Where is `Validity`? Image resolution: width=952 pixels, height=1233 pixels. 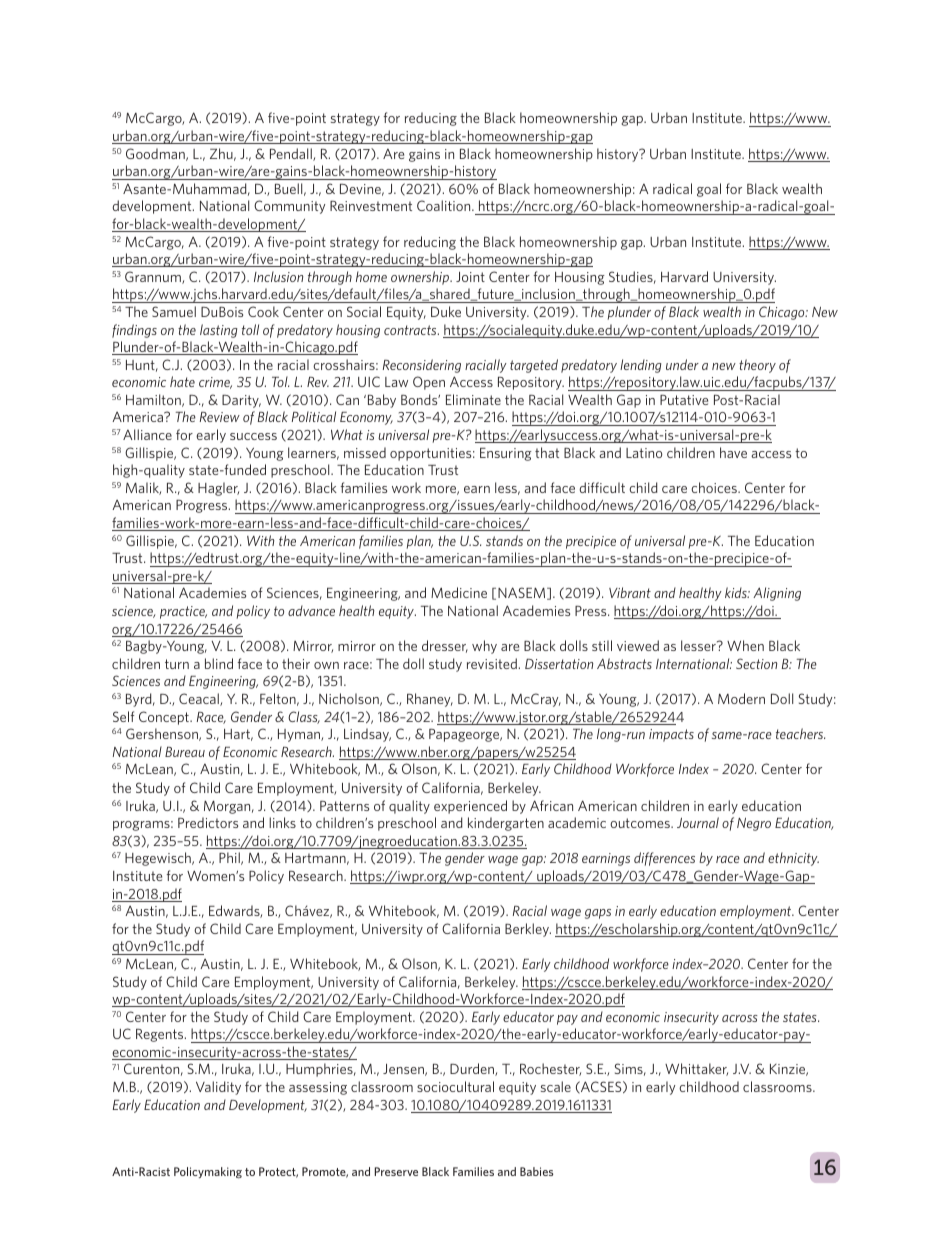 Validity is located at coordinates (218, 1088).
